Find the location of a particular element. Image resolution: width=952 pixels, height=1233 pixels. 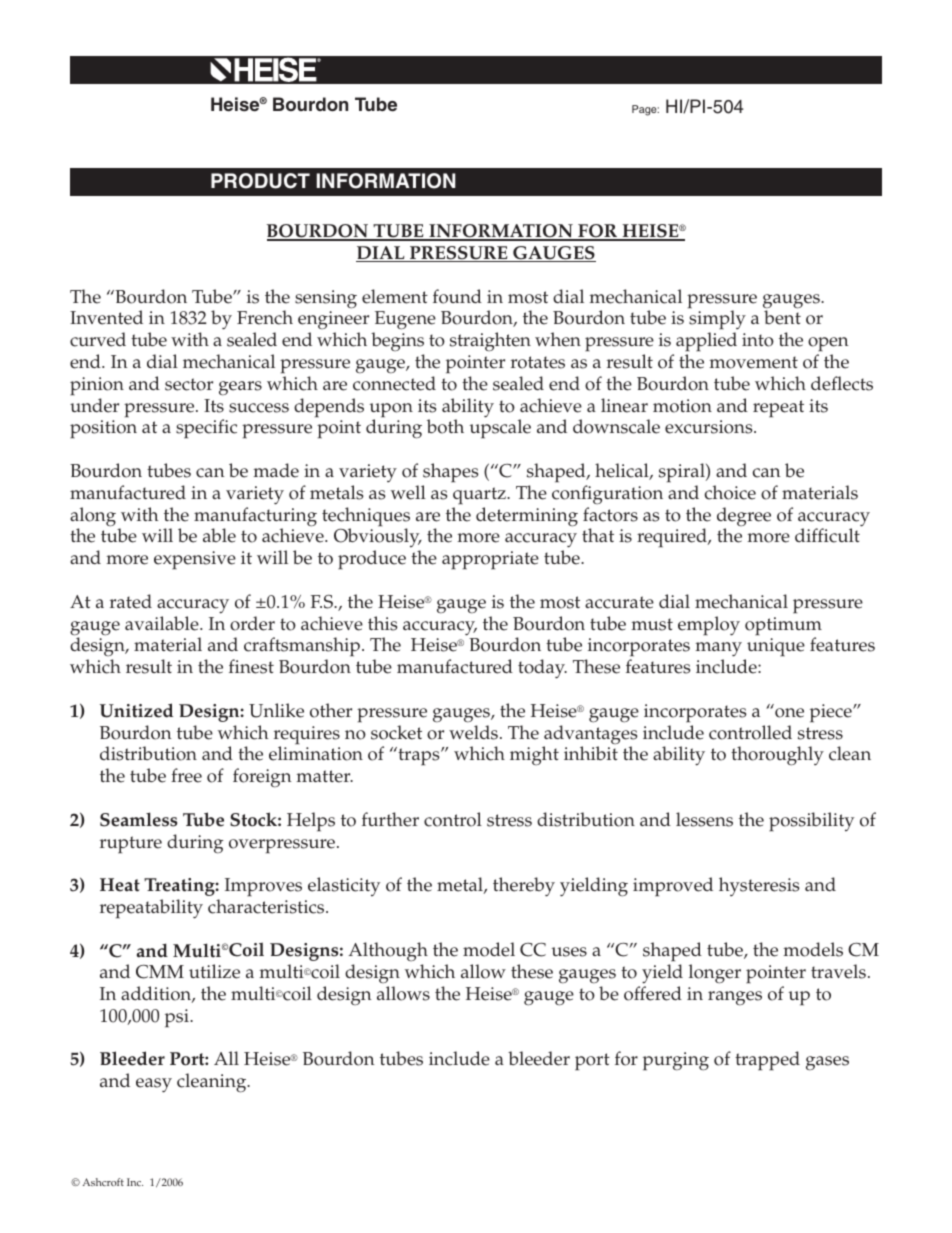

bent is located at coordinates (782, 317).
